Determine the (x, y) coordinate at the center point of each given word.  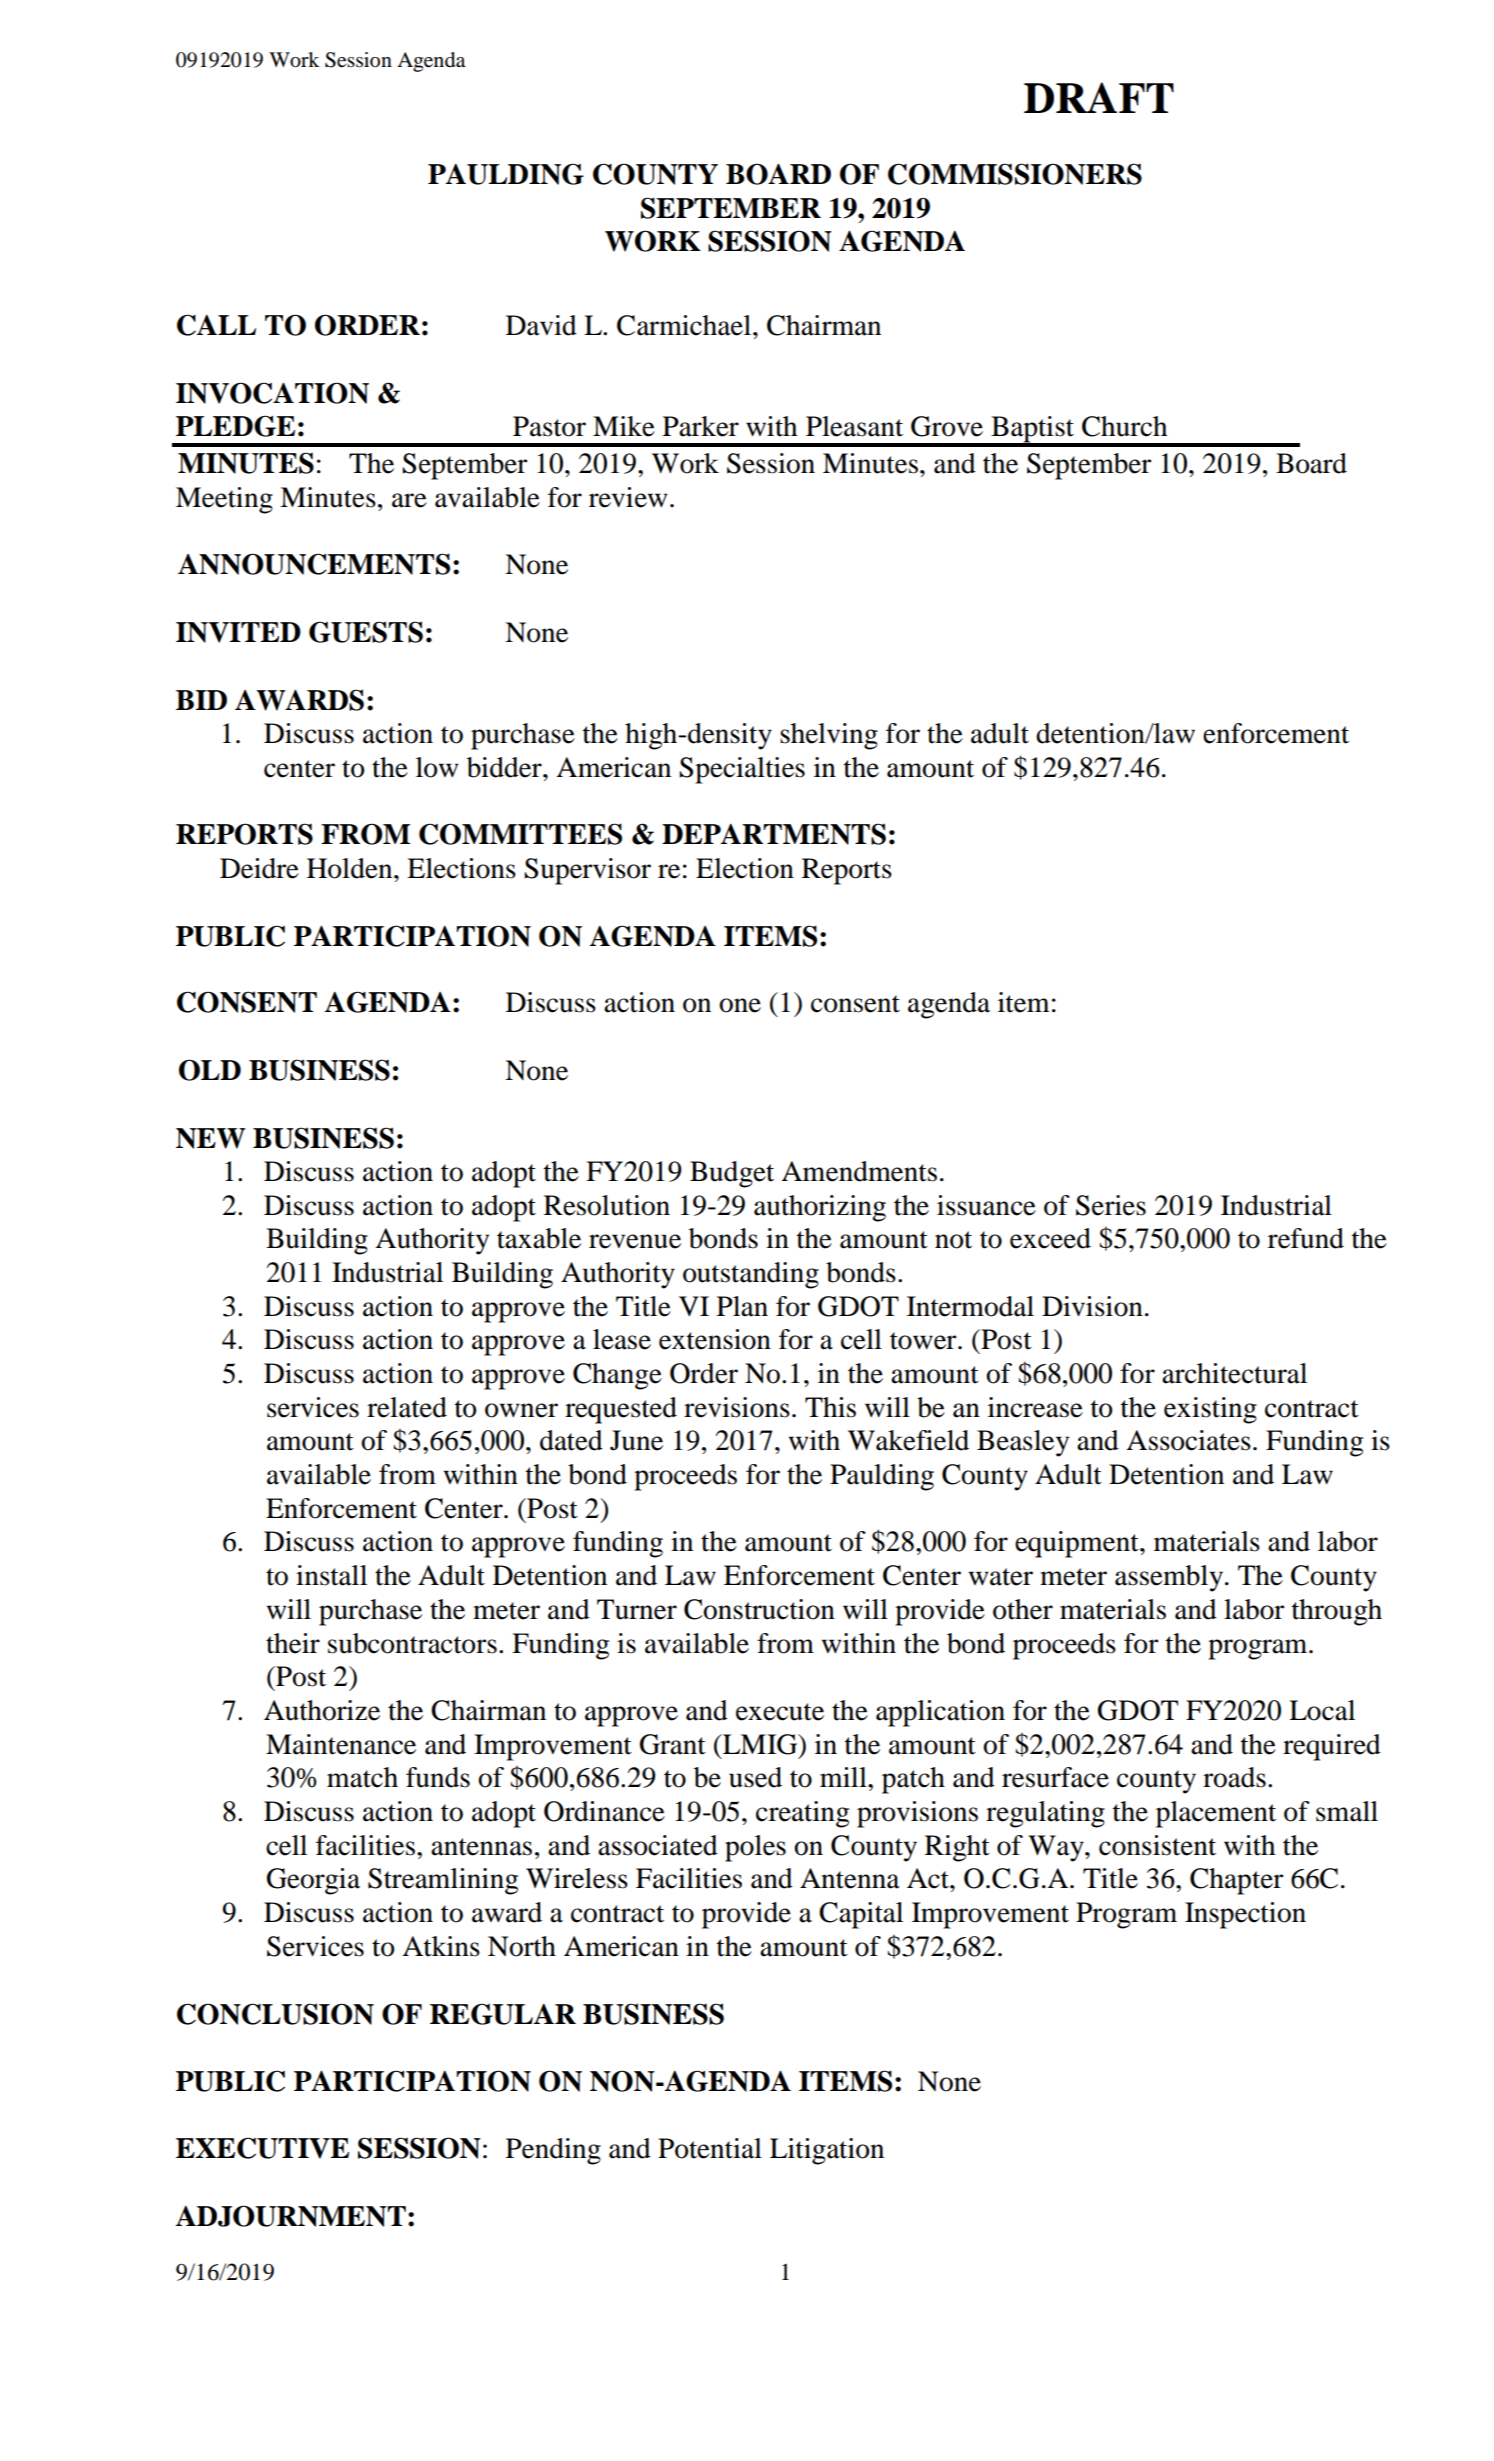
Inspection (1245, 1915)
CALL (216, 325)
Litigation (827, 2151)
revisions (737, 1407)
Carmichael (685, 325)
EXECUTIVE (262, 2148)
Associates (1188, 1440)
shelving (829, 736)
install (331, 1575)
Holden (351, 868)
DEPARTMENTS (774, 834)
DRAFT (1099, 97)
